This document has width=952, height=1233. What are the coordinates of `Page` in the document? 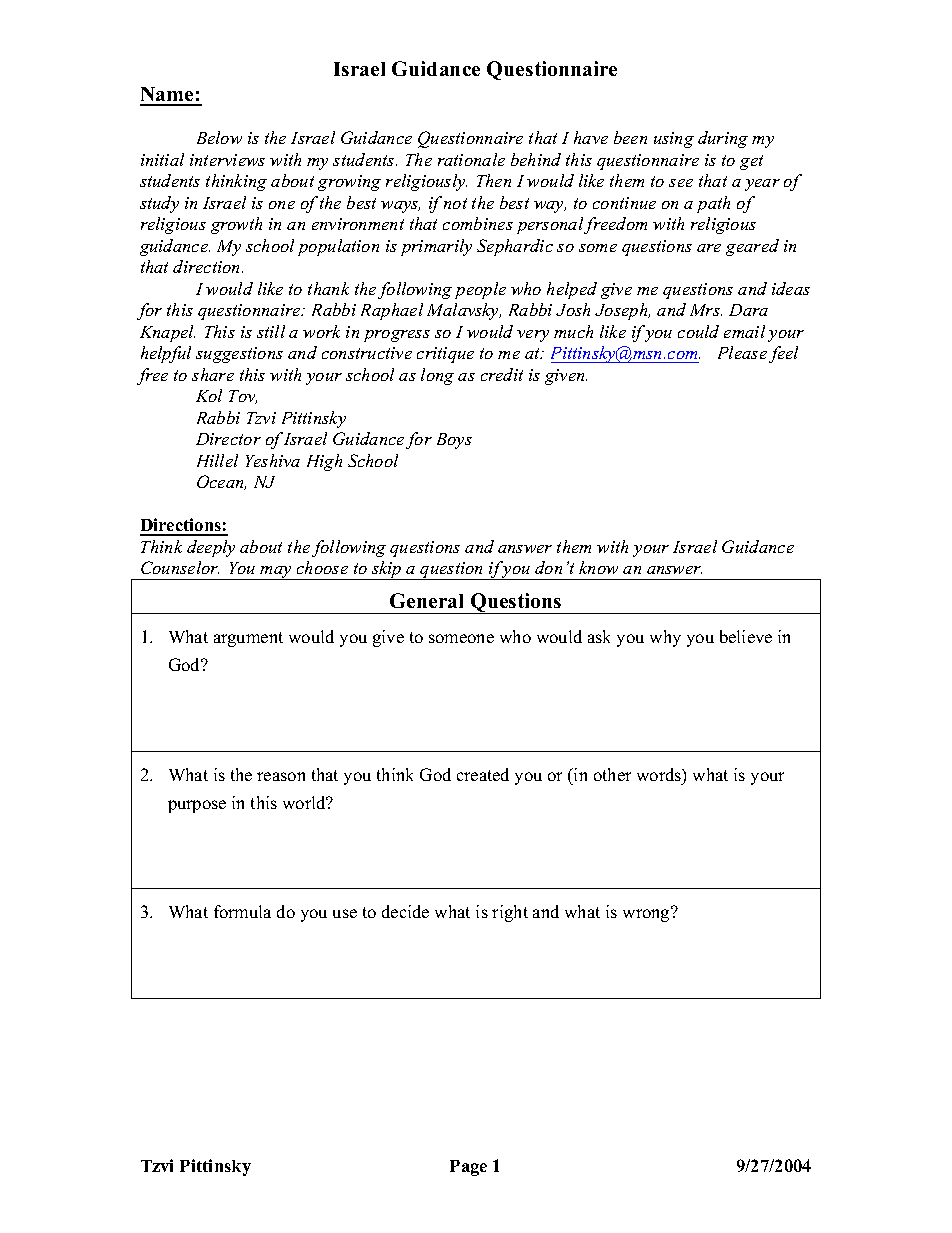 It's located at (468, 1168).
